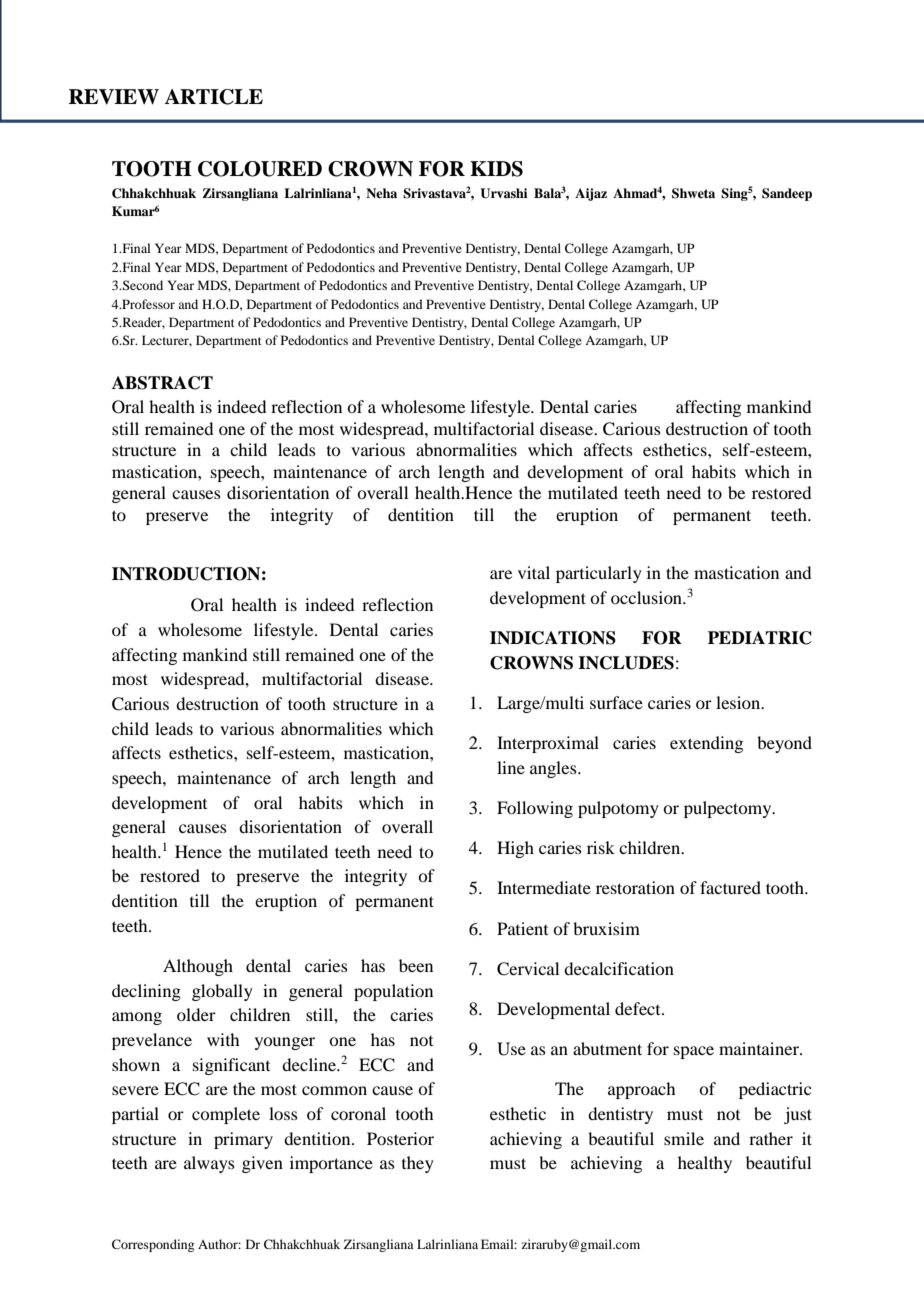  Describe the element at coordinates (213, 97) in the screenshot. I see `ARTICLE` at that location.
